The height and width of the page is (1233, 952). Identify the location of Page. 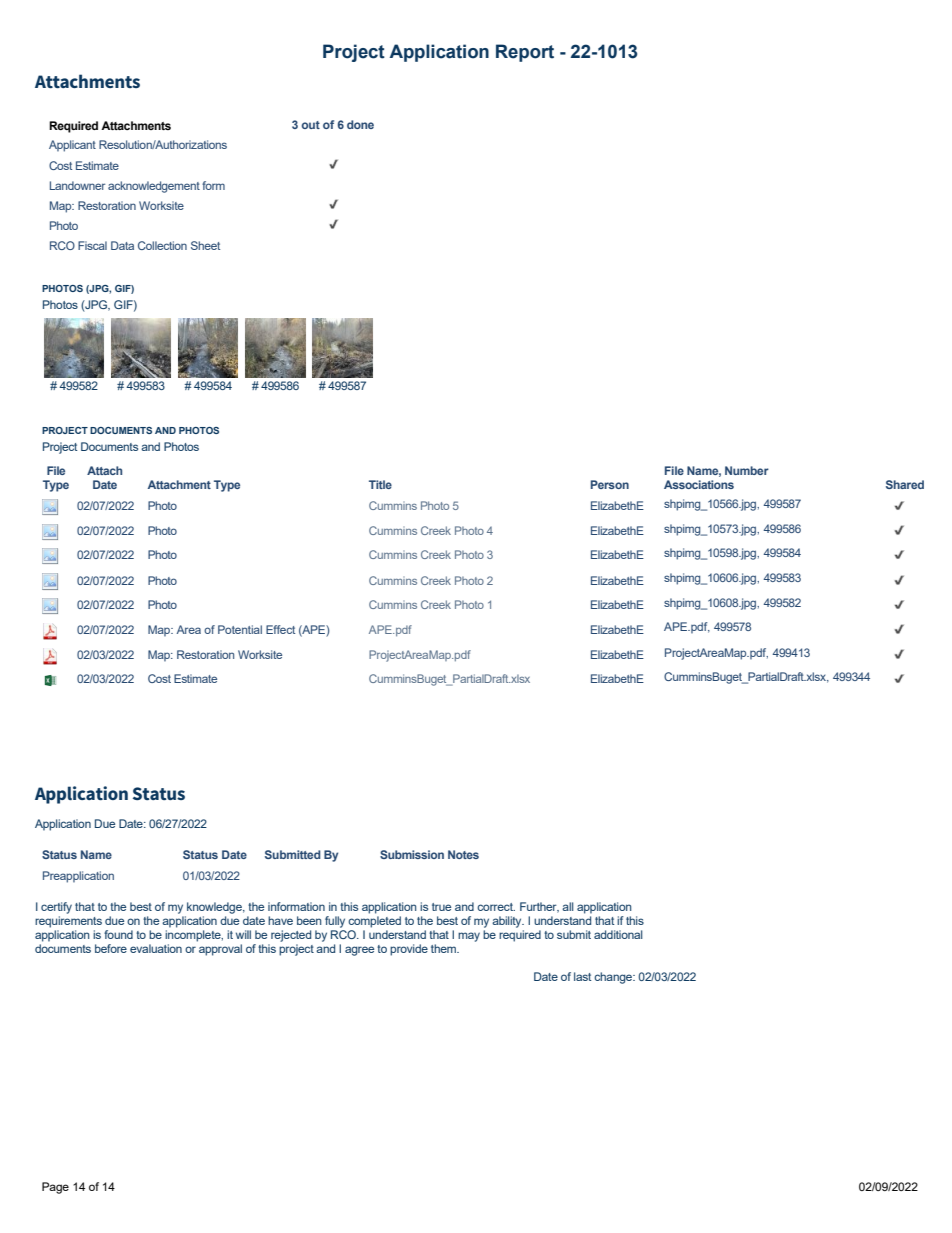
(55, 1188).
